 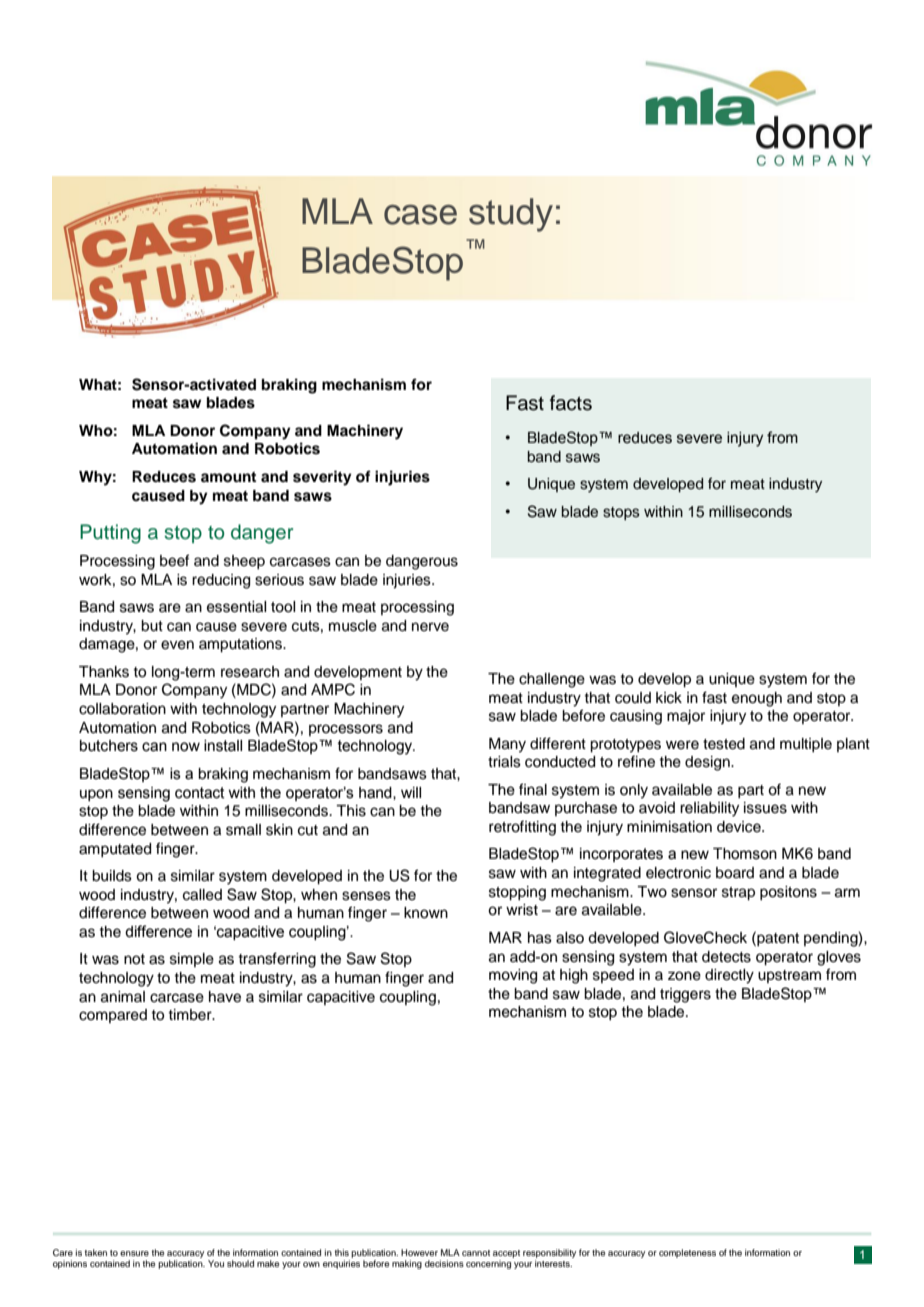 What do you see at coordinates (511, 215) in the document?
I see `study` at bounding box center [511, 215].
